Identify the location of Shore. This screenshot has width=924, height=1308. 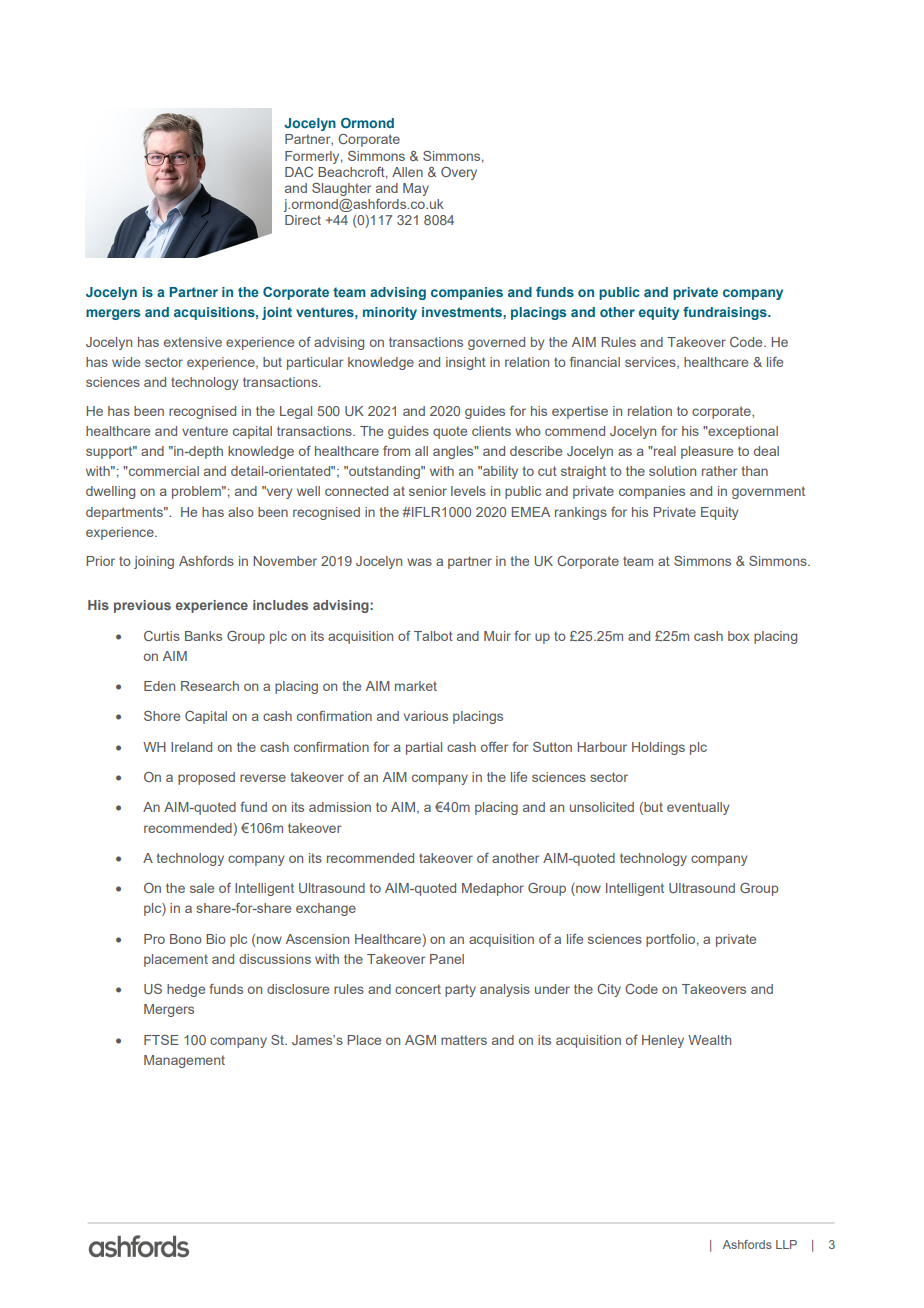
(162, 716).
